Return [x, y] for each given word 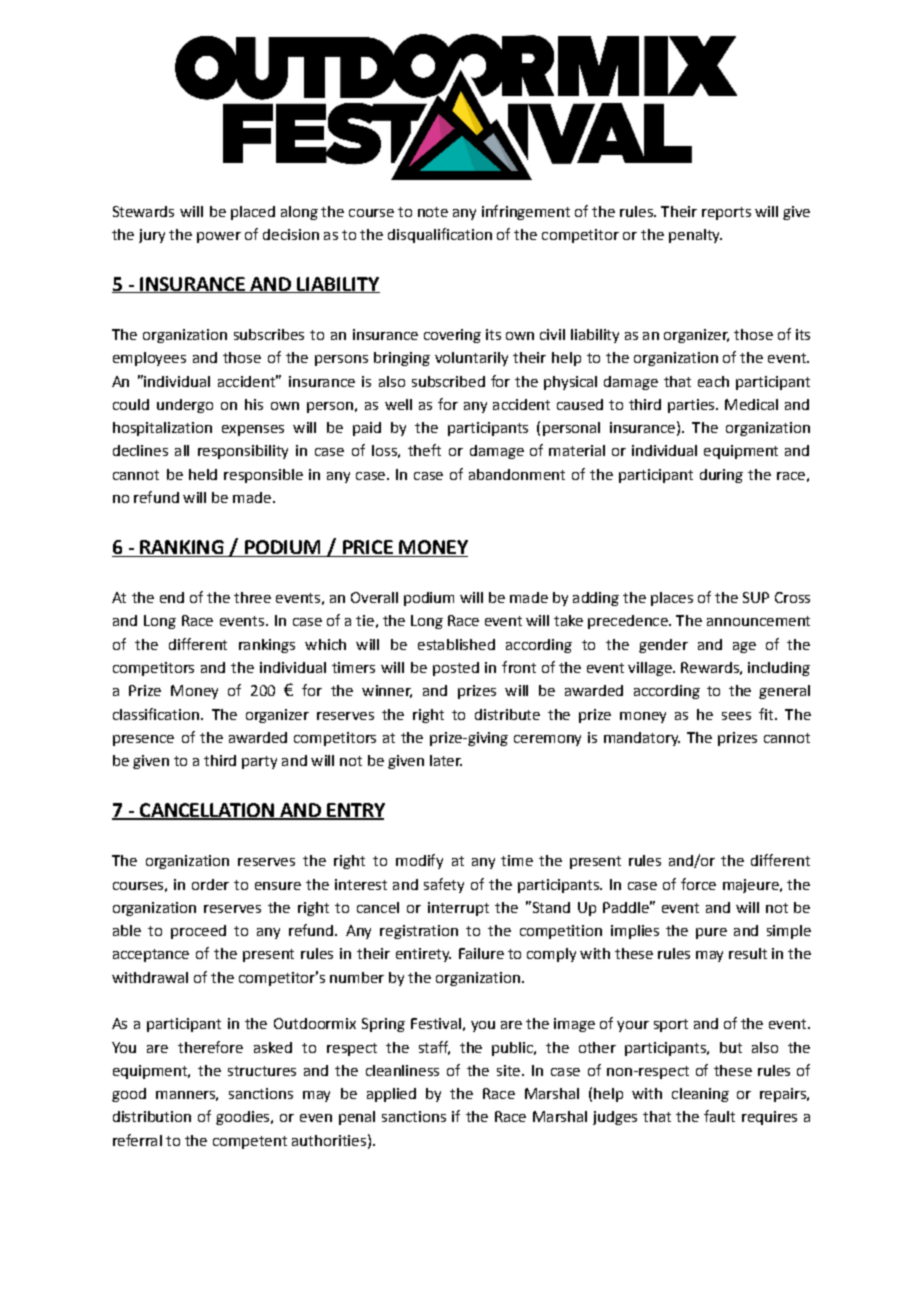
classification [156, 714]
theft [424, 450]
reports [726, 213]
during [721, 476]
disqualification [440, 235]
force [698, 884]
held [203, 474]
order [210, 884]
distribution [152, 1116]
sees [736, 716]
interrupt [458, 909]
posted [456, 669]
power [219, 237]
